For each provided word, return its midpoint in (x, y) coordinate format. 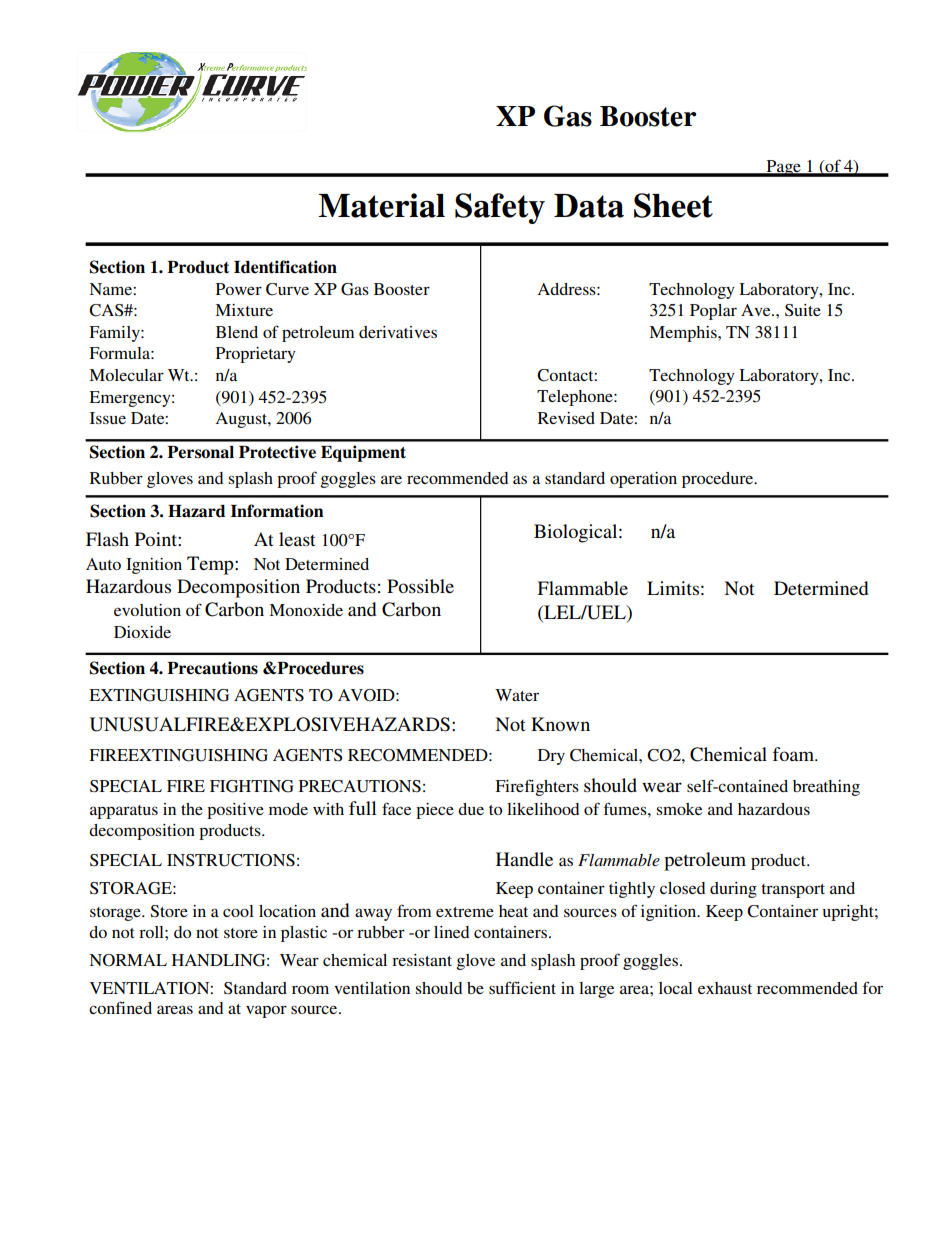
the (192, 809)
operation (643, 480)
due (471, 809)
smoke (679, 809)
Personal (200, 452)
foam (795, 754)
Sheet (673, 205)
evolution (147, 610)
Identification (285, 267)
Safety (500, 208)
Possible (420, 586)
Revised (566, 418)
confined (120, 1007)
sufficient (522, 987)
